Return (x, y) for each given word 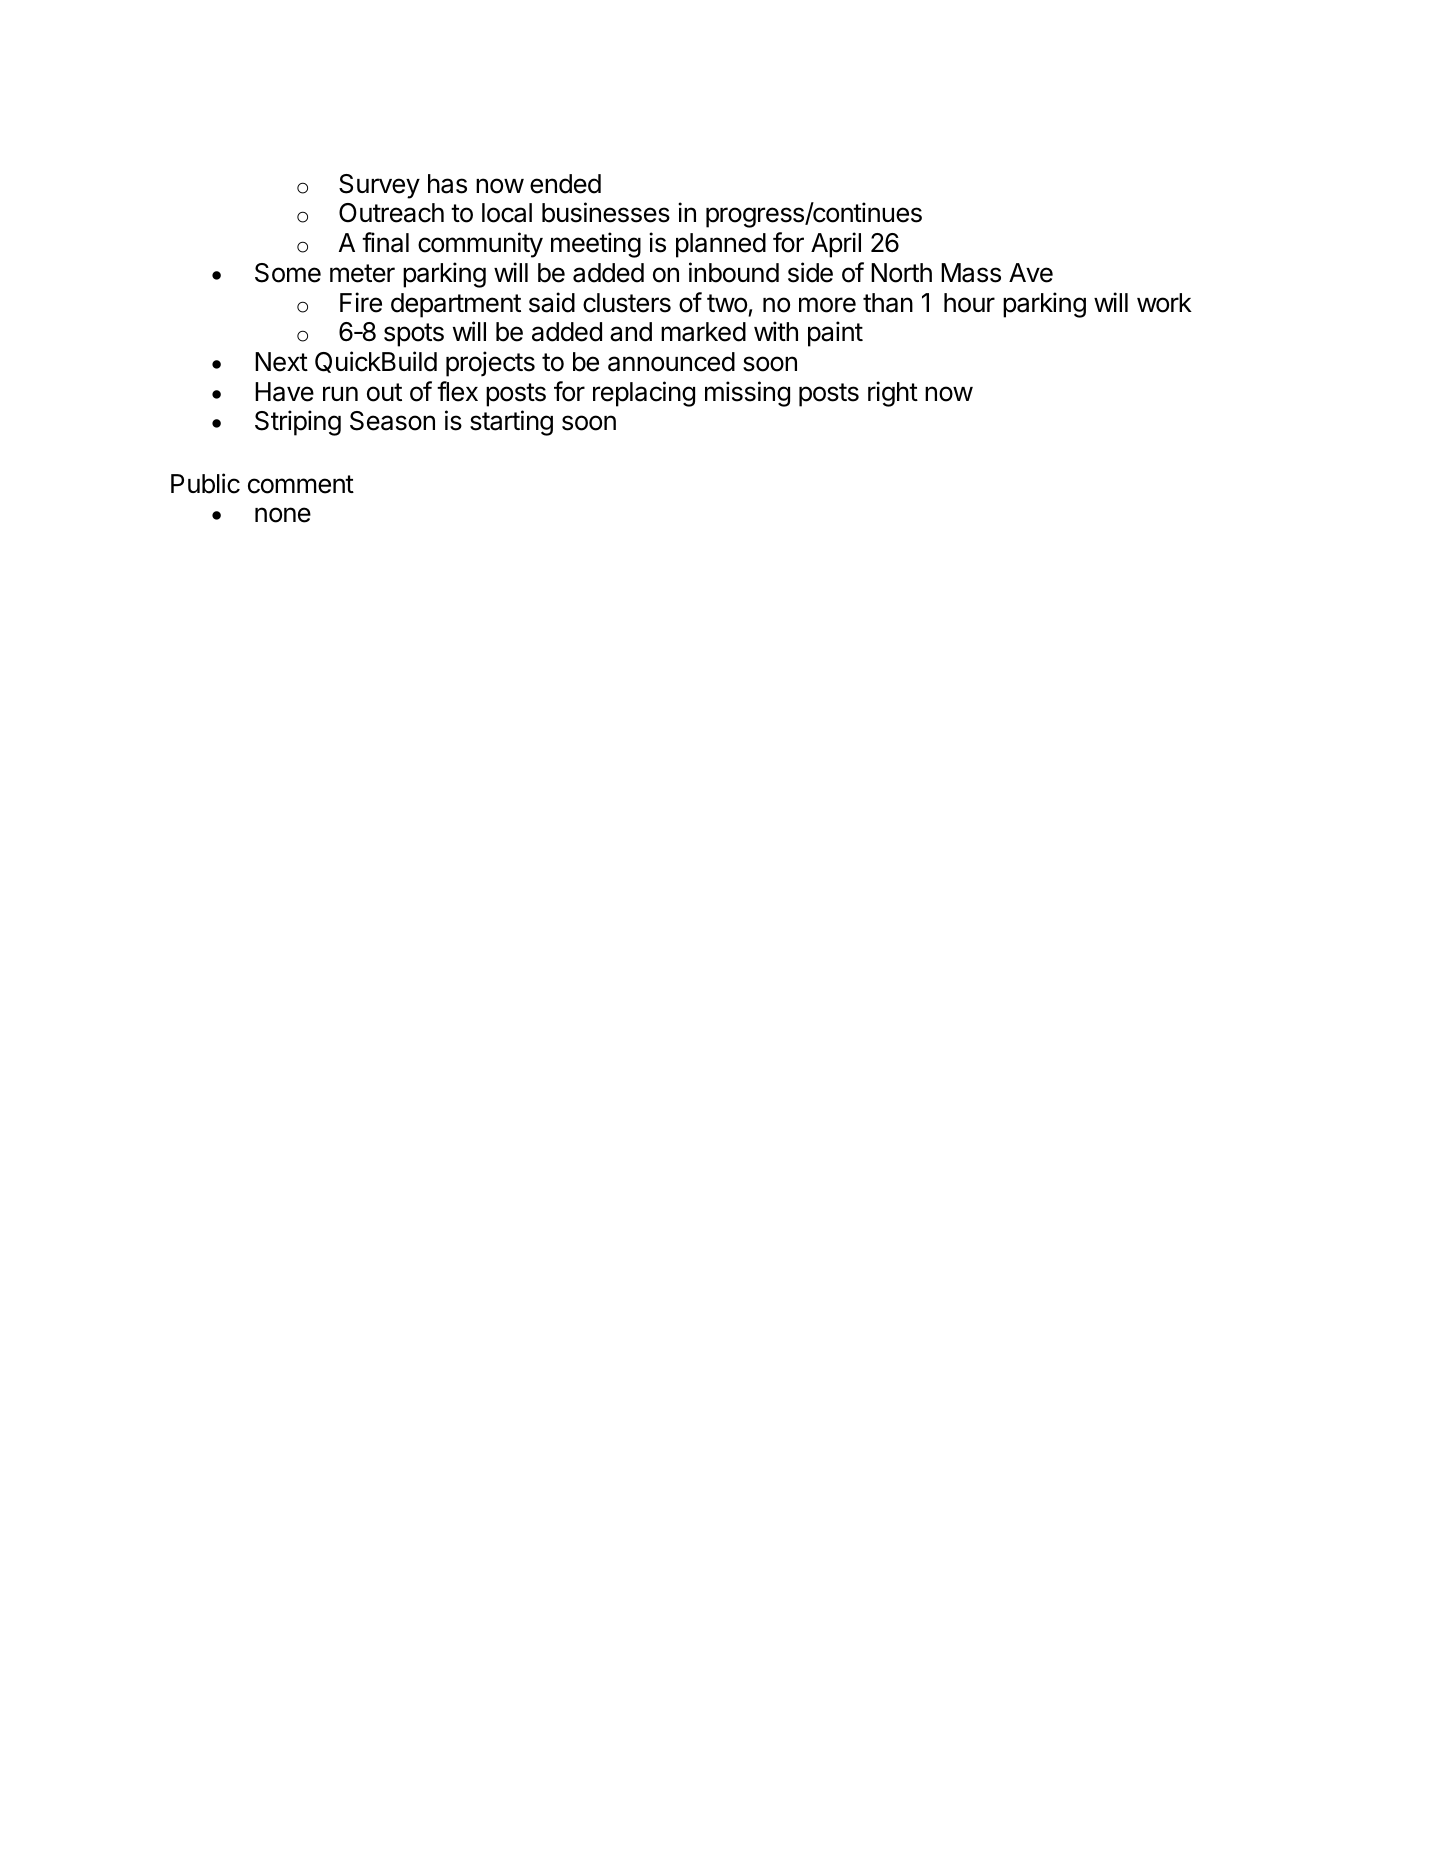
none (283, 515)
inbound (734, 272)
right (893, 394)
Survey (379, 186)
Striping (298, 423)
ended (565, 184)
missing (747, 394)
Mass (971, 273)
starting (511, 423)
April (836, 245)
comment (301, 484)
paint (835, 334)
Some (288, 273)
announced (671, 362)
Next (281, 362)
